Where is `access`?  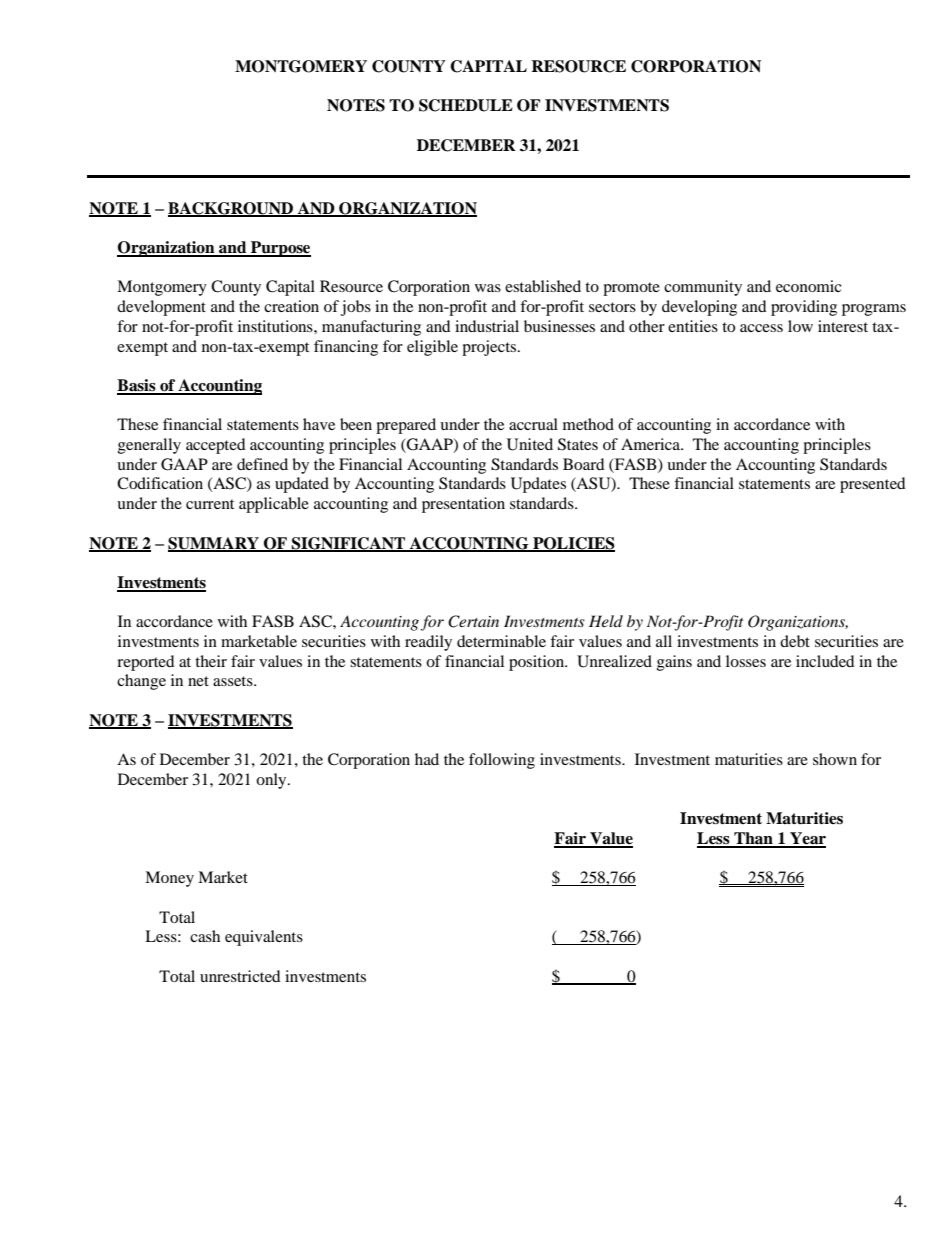 access is located at coordinates (761, 328).
